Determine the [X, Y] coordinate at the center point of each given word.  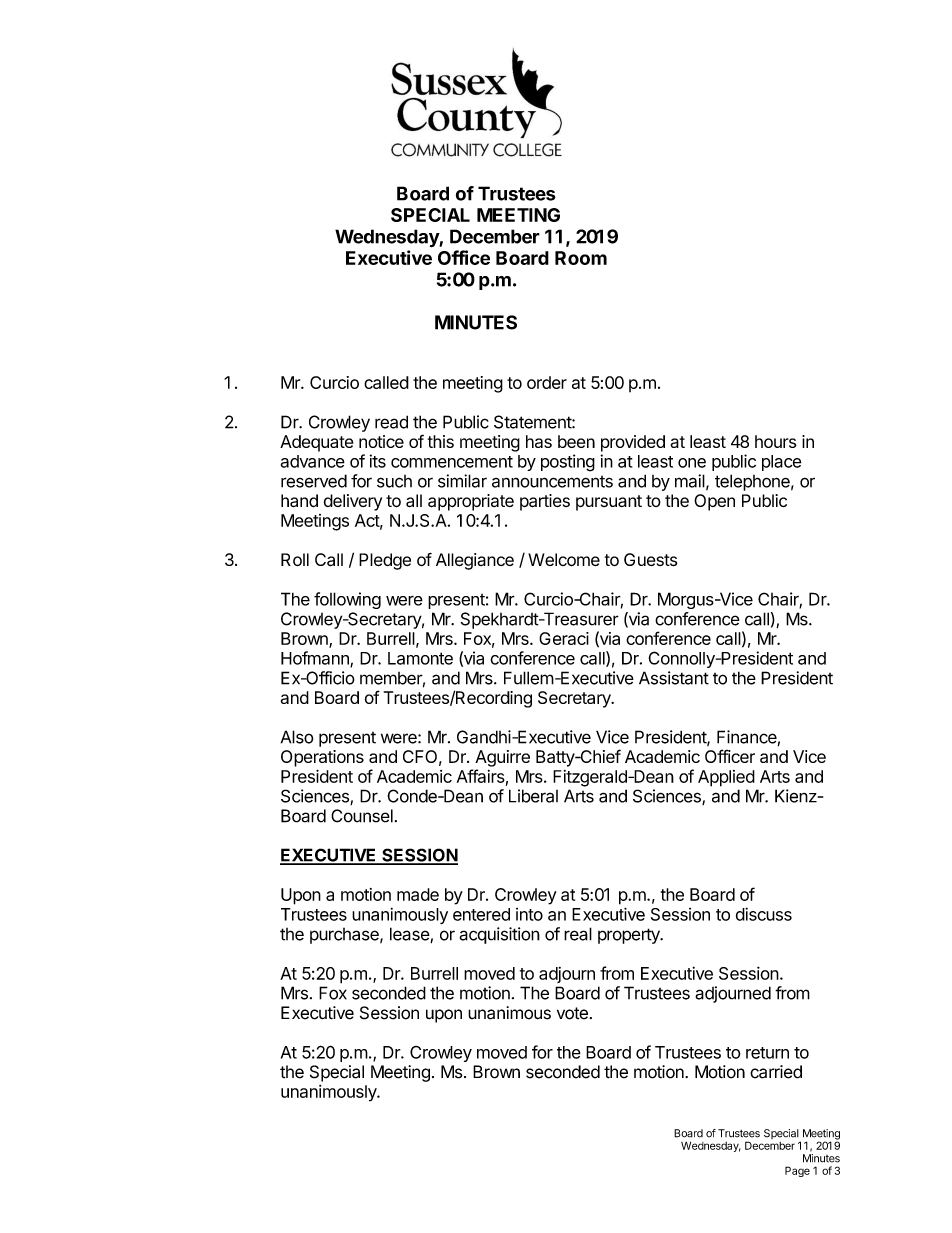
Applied [726, 778]
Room [581, 258]
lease [410, 935]
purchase [345, 936]
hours [776, 441]
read [391, 422]
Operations [322, 758]
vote [572, 1013]
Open [714, 502]
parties [545, 502]
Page [797, 1171]
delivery [353, 502]
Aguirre [502, 758]
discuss [764, 914]
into [529, 914]
